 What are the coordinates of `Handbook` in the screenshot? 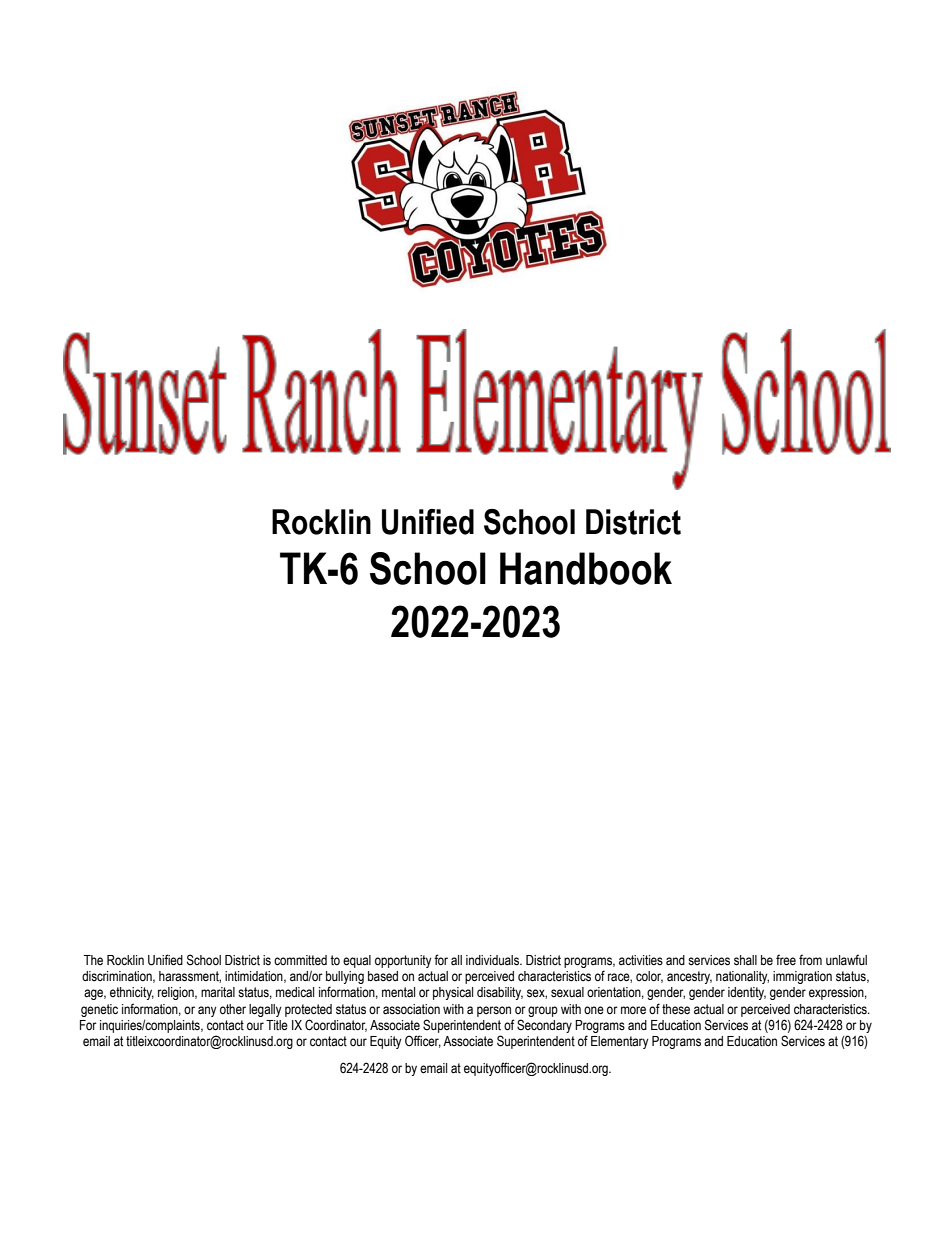 It's located at (586, 568).
